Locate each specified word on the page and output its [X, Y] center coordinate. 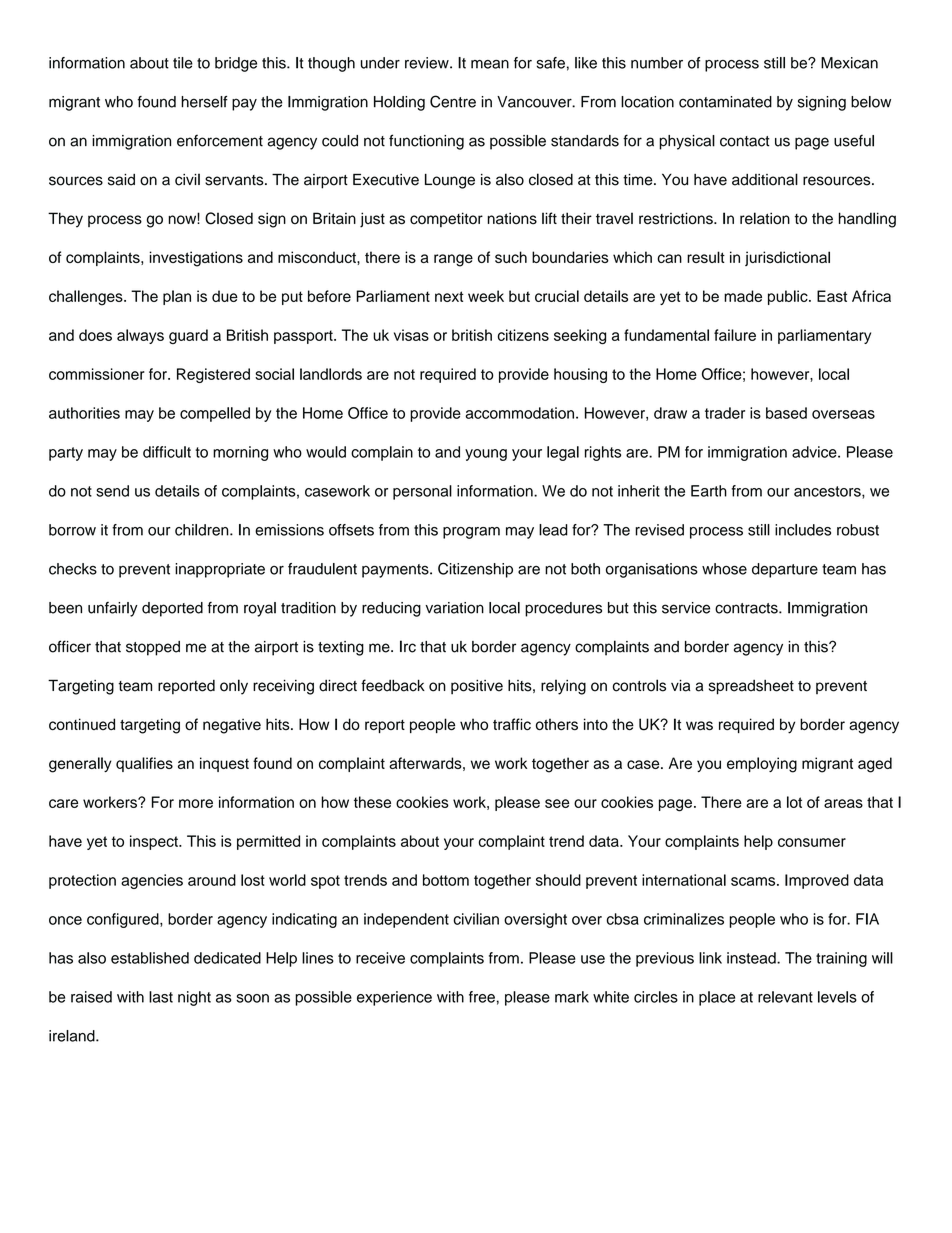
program [471, 533]
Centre [453, 101]
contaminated [725, 102]
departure [785, 570]
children [203, 530]
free [482, 997]
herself [204, 102]
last [161, 997]
